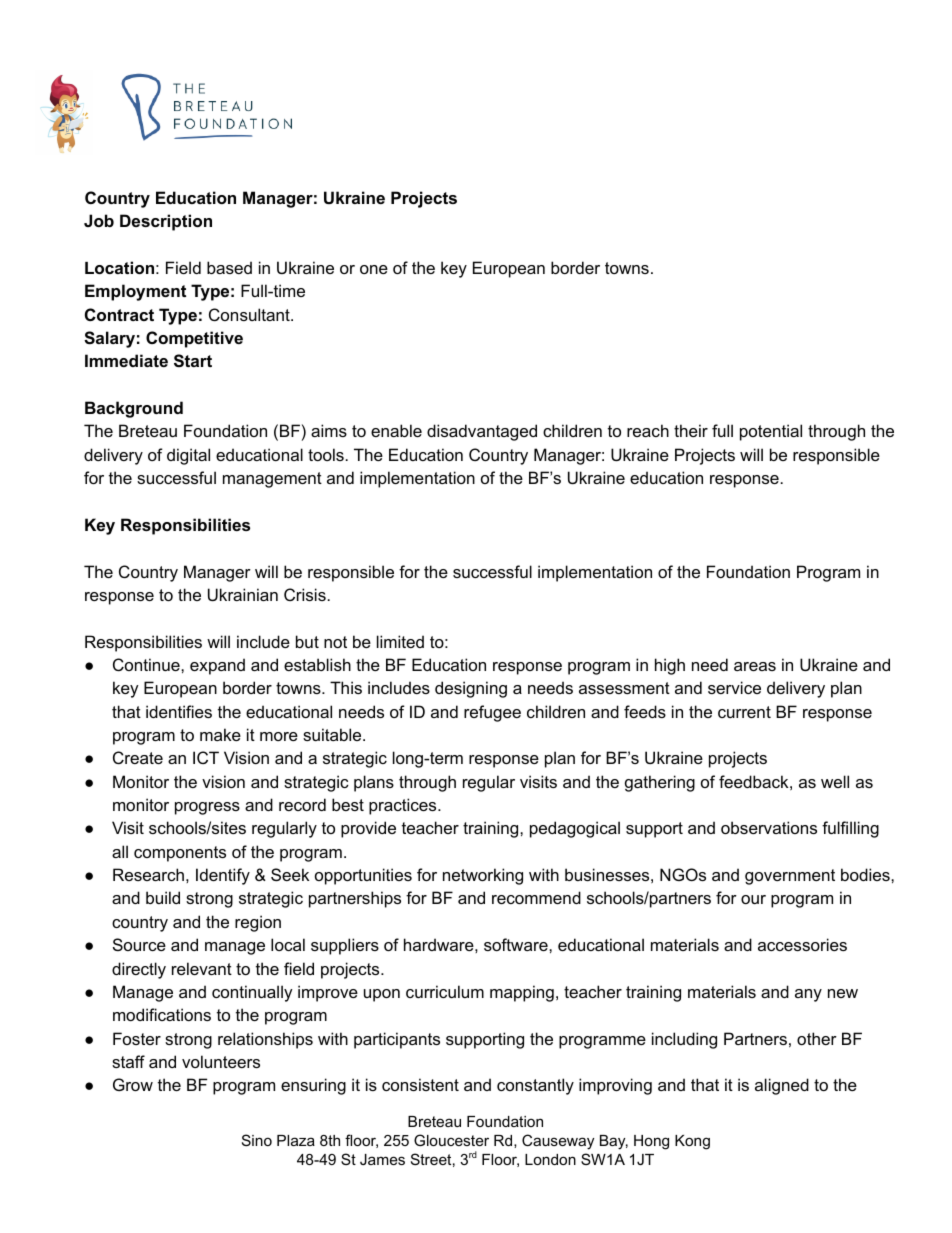 The height and width of the page is (1233, 952). I want to click on potential, so click(771, 432).
